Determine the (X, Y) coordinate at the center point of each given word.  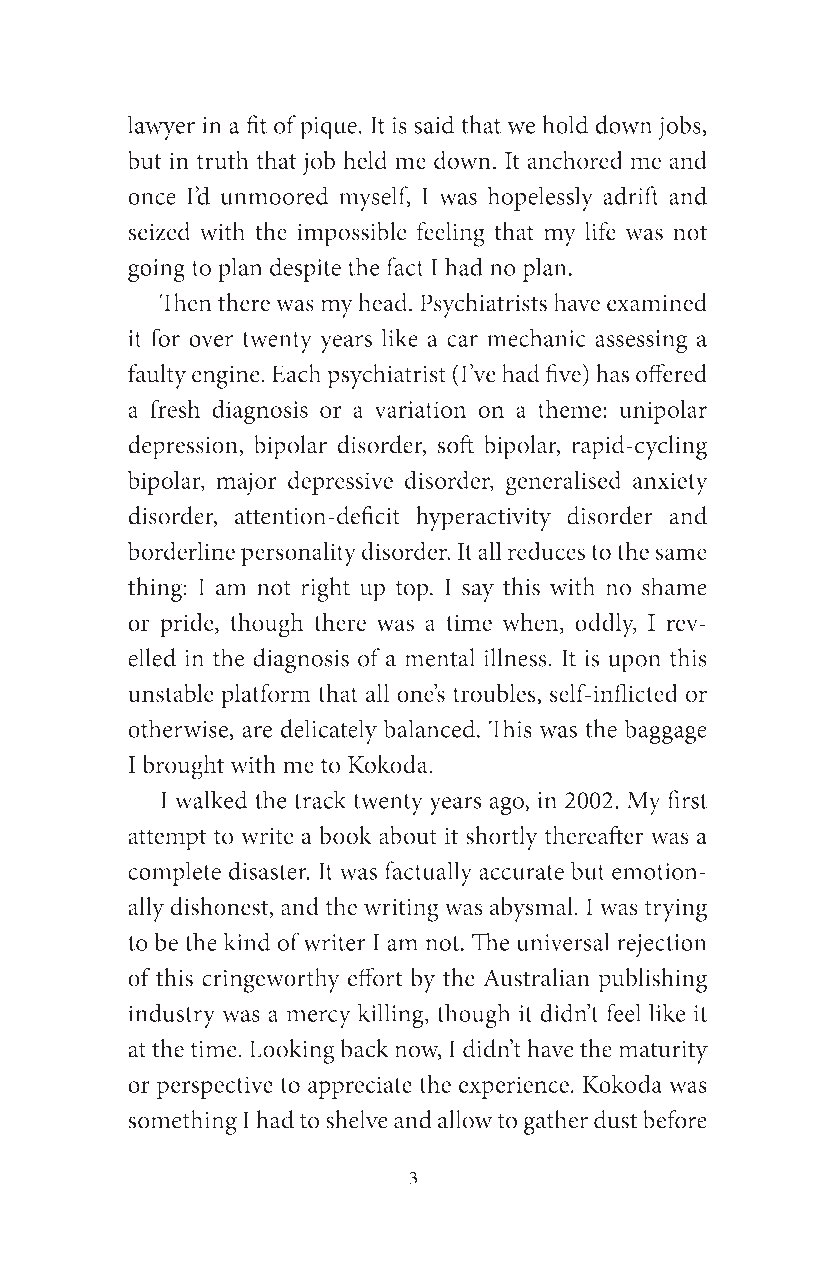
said (434, 124)
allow (465, 1119)
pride (188, 624)
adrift (631, 195)
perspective (215, 1087)
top (413, 591)
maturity (663, 1052)
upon (634, 663)
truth (223, 160)
